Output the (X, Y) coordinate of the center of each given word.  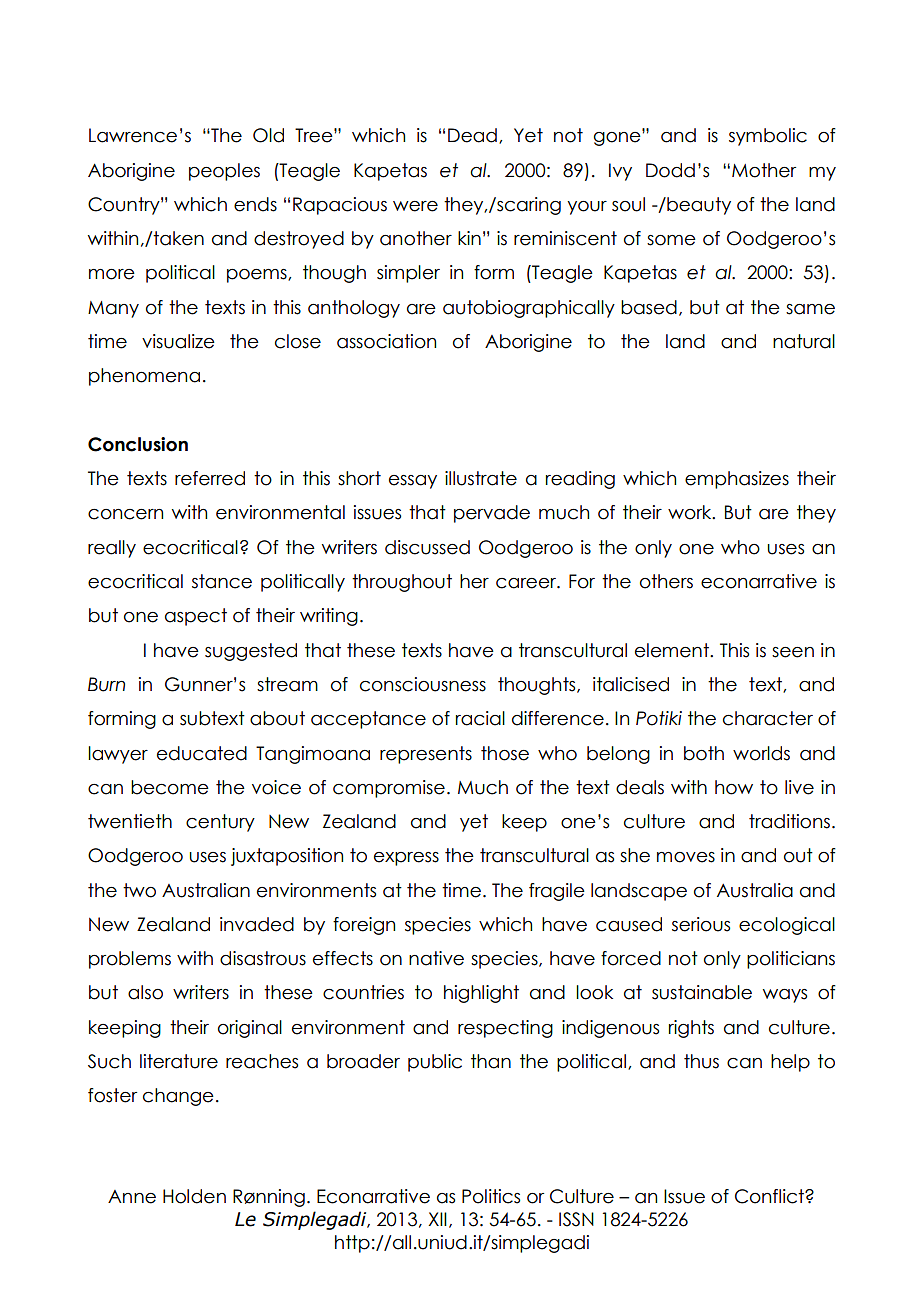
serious (701, 924)
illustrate (481, 478)
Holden (194, 1196)
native (436, 958)
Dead (472, 135)
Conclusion (138, 444)
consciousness (423, 684)
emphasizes (737, 480)
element (673, 650)
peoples (224, 172)
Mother (764, 170)
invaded (257, 924)
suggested (251, 652)
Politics (491, 1196)
